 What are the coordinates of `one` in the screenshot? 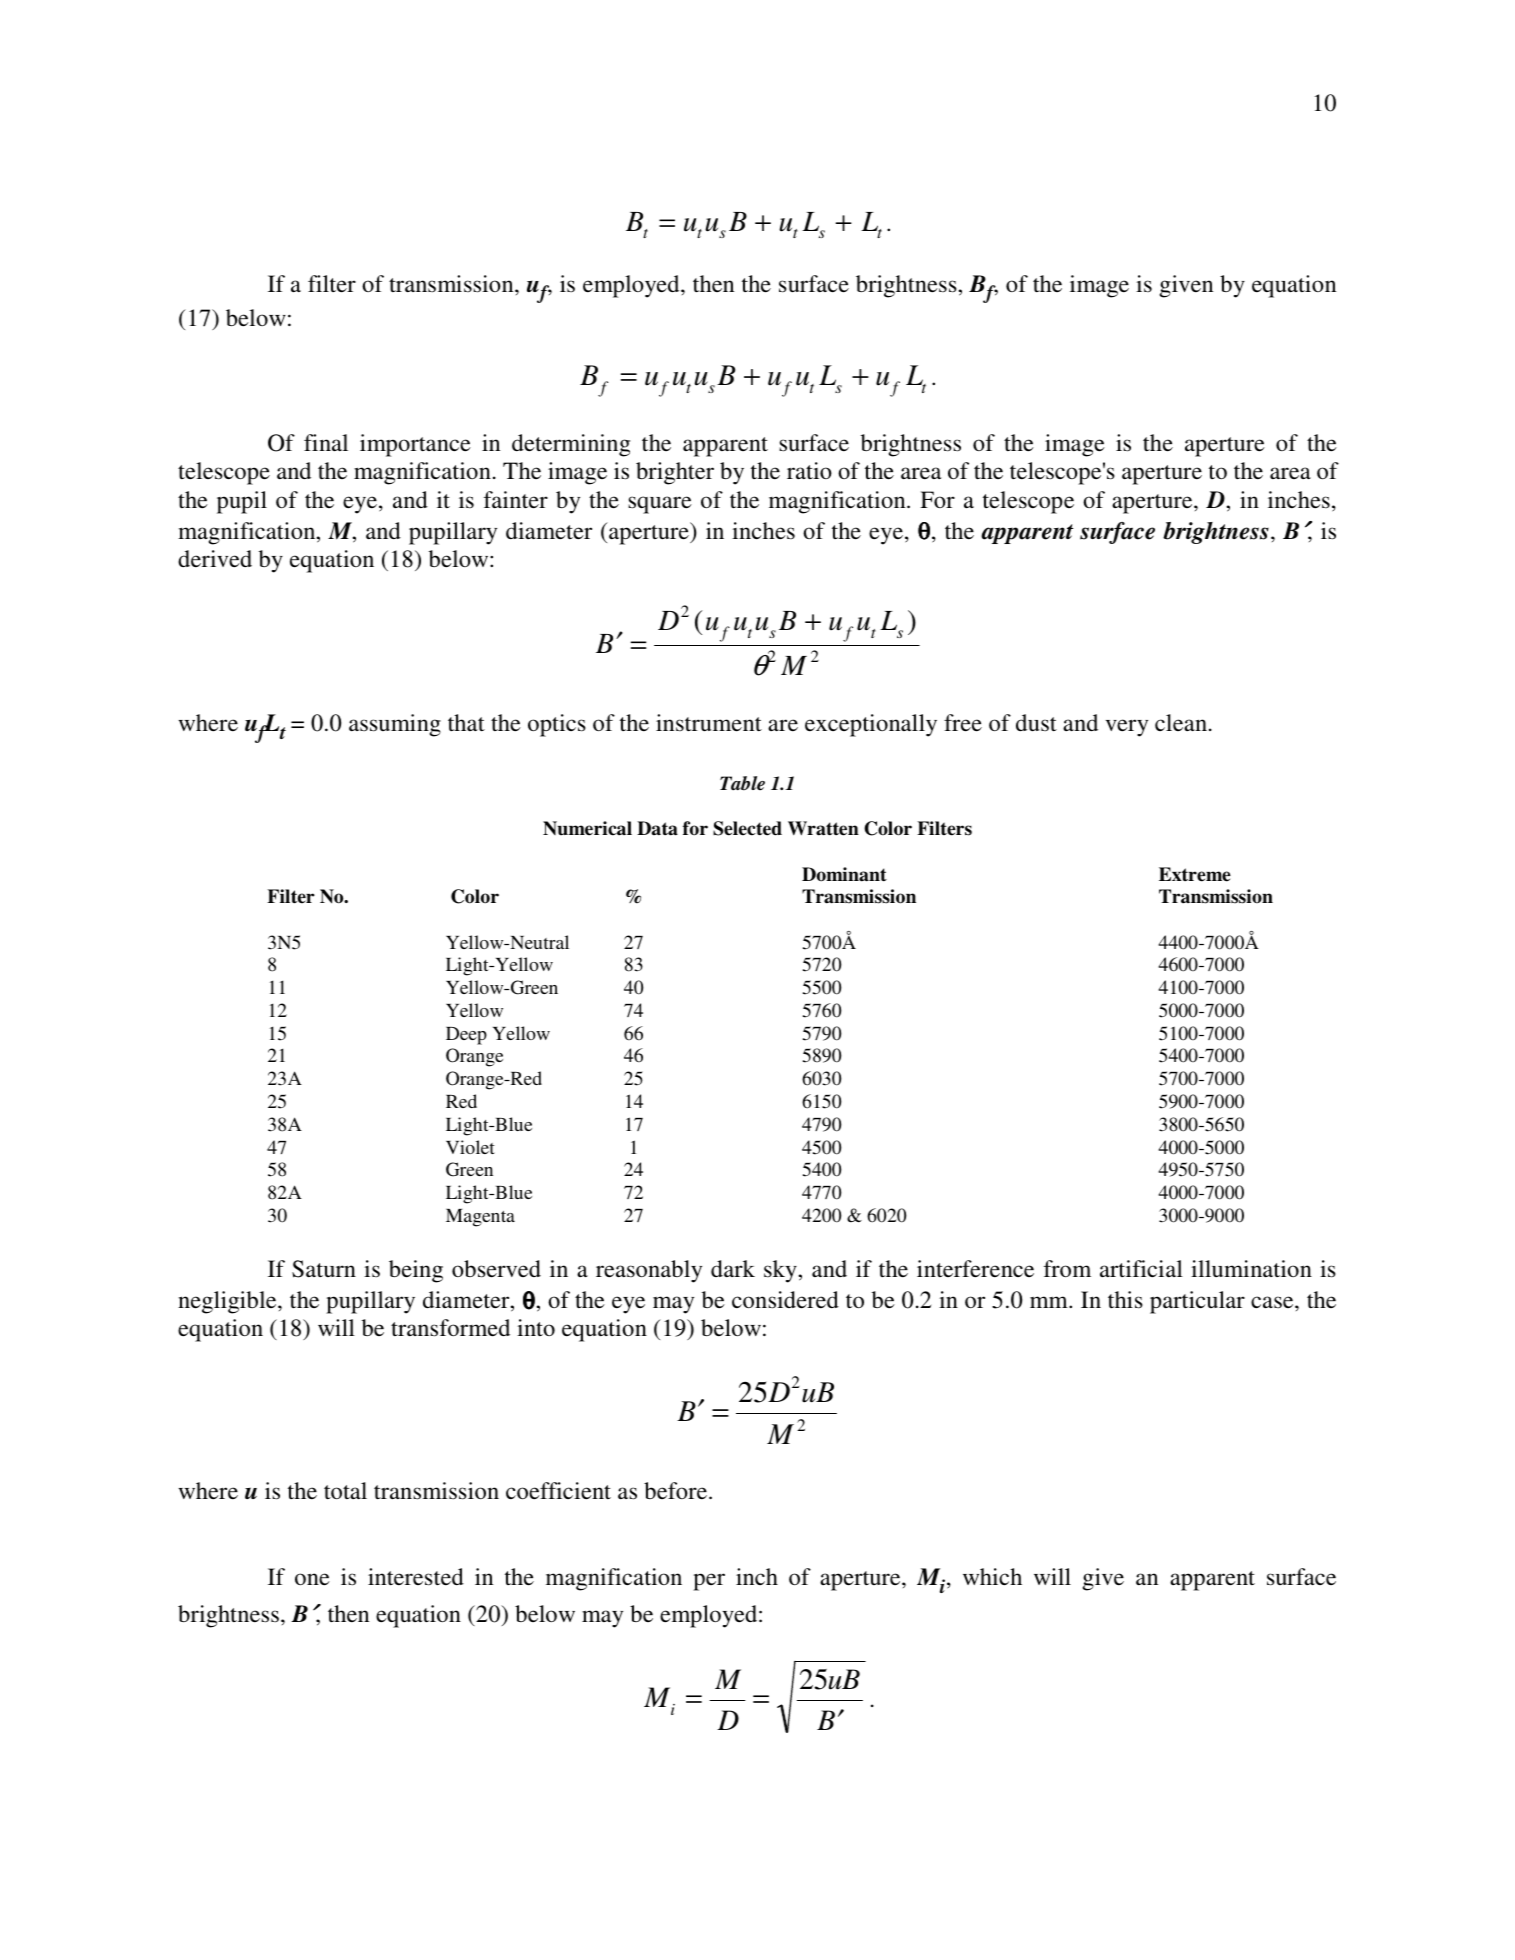 It's located at (312, 1579).
